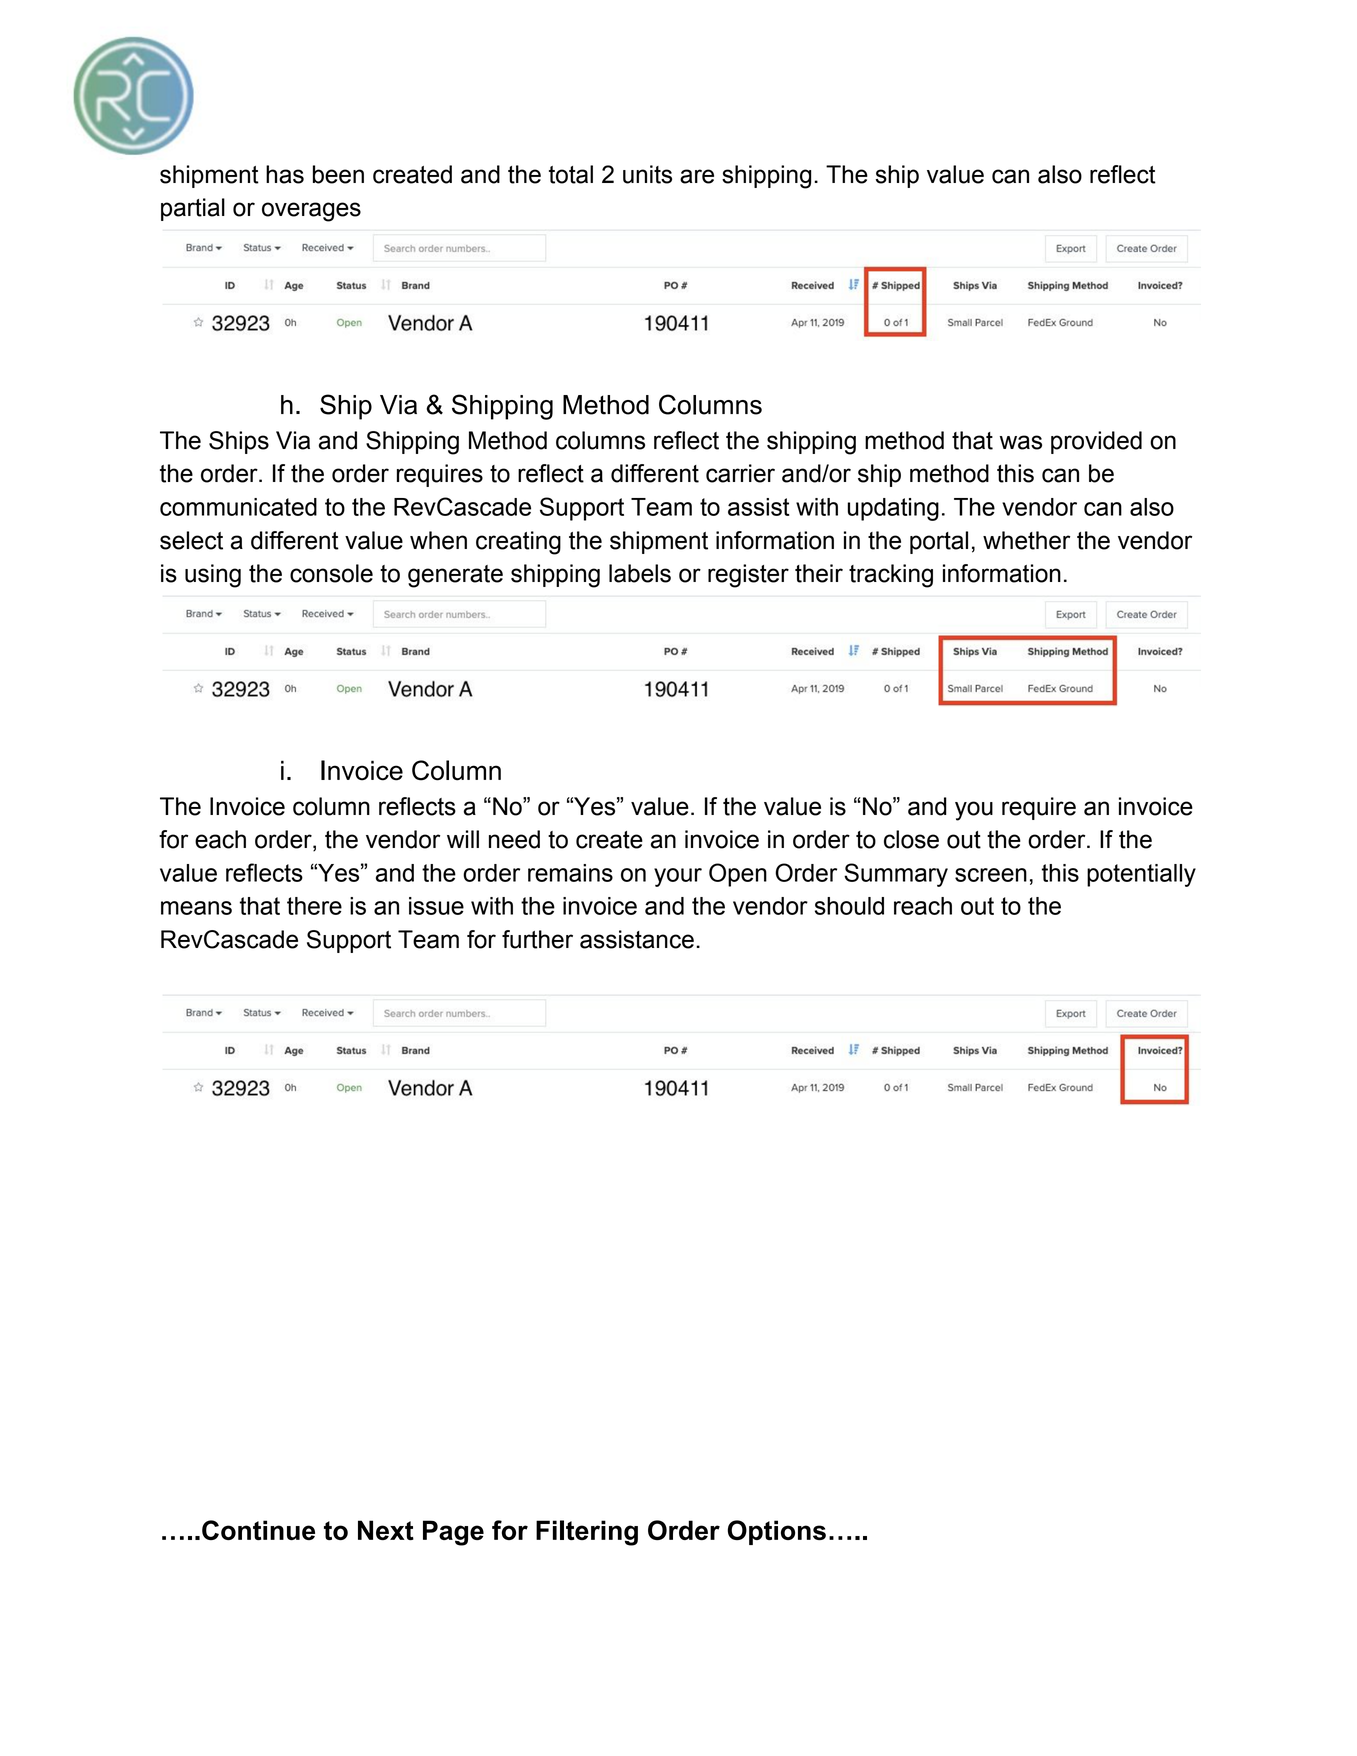 The width and height of the screenshot is (1357, 1756). What do you see at coordinates (314, 906) in the screenshot?
I see `there` at bounding box center [314, 906].
